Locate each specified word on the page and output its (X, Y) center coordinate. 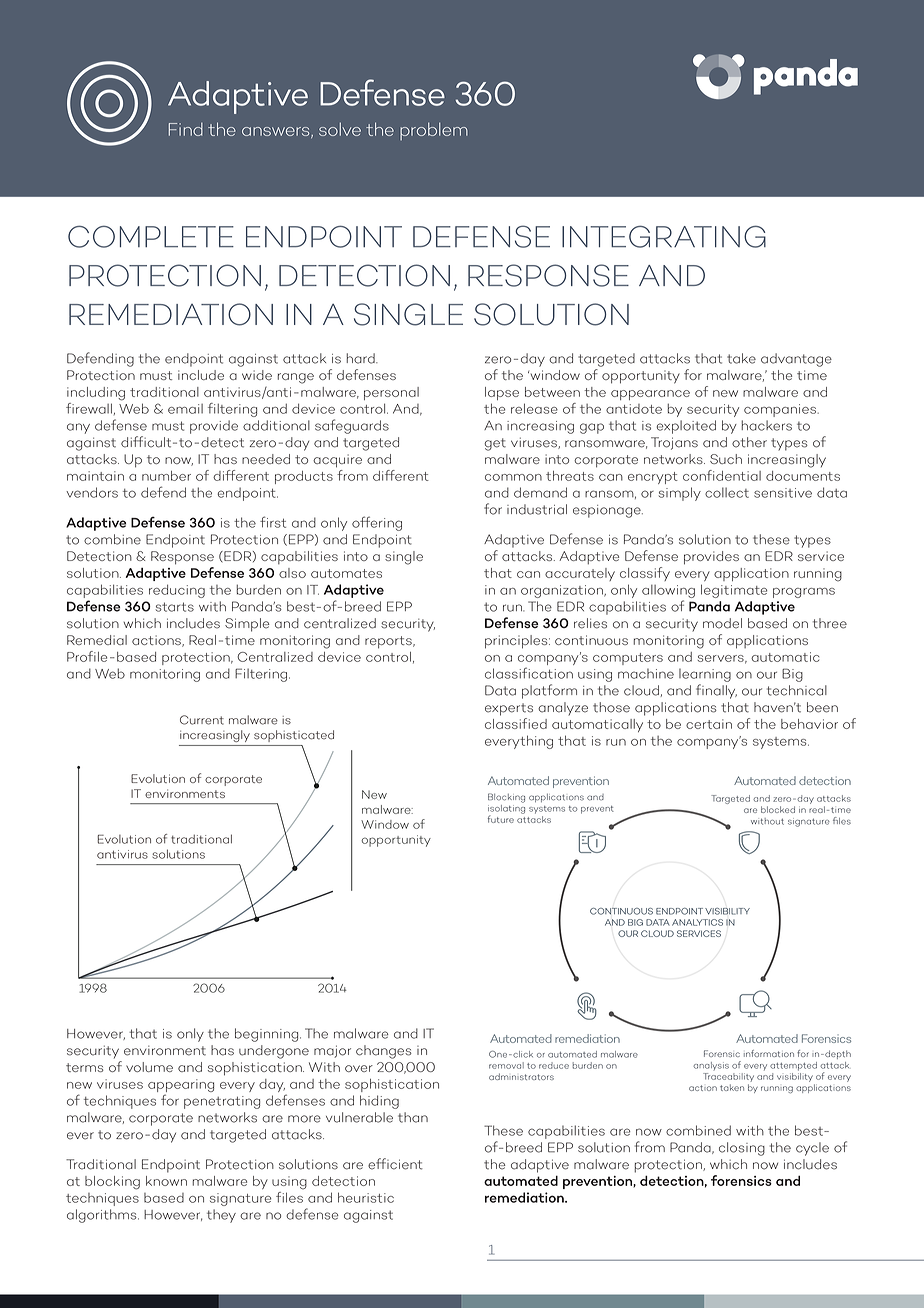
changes (384, 1052)
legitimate (734, 591)
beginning (268, 1035)
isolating (506, 809)
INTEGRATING (664, 236)
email (185, 409)
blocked (778, 809)
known (166, 1181)
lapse (502, 393)
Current (202, 720)
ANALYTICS (697, 922)
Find (186, 129)
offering (377, 523)
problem (434, 131)
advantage (796, 360)
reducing (177, 591)
